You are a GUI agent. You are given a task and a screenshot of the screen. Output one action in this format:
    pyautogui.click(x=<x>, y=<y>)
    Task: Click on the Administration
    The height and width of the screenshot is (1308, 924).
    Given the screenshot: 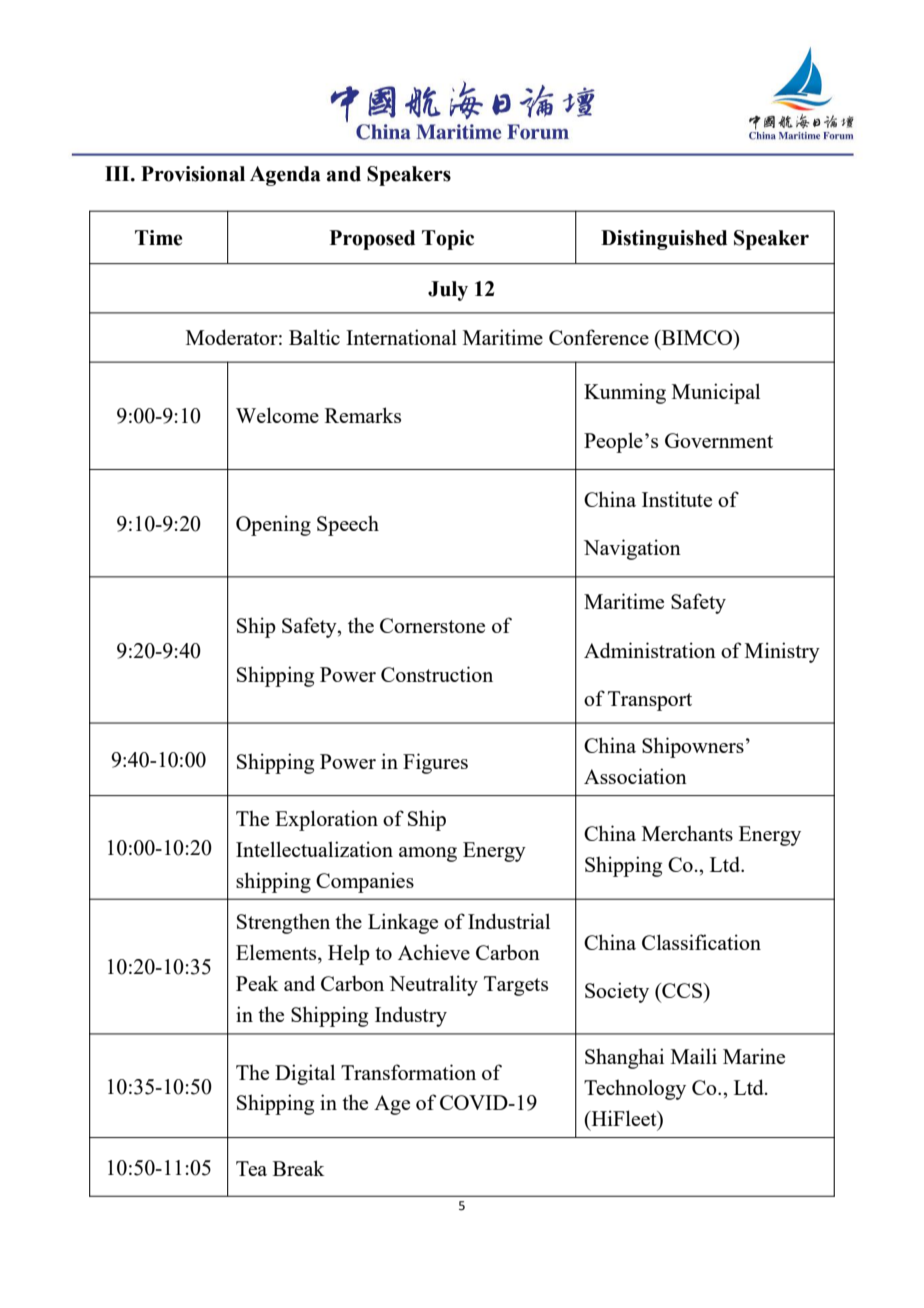 What is the action you would take?
    pyautogui.click(x=650, y=650)
